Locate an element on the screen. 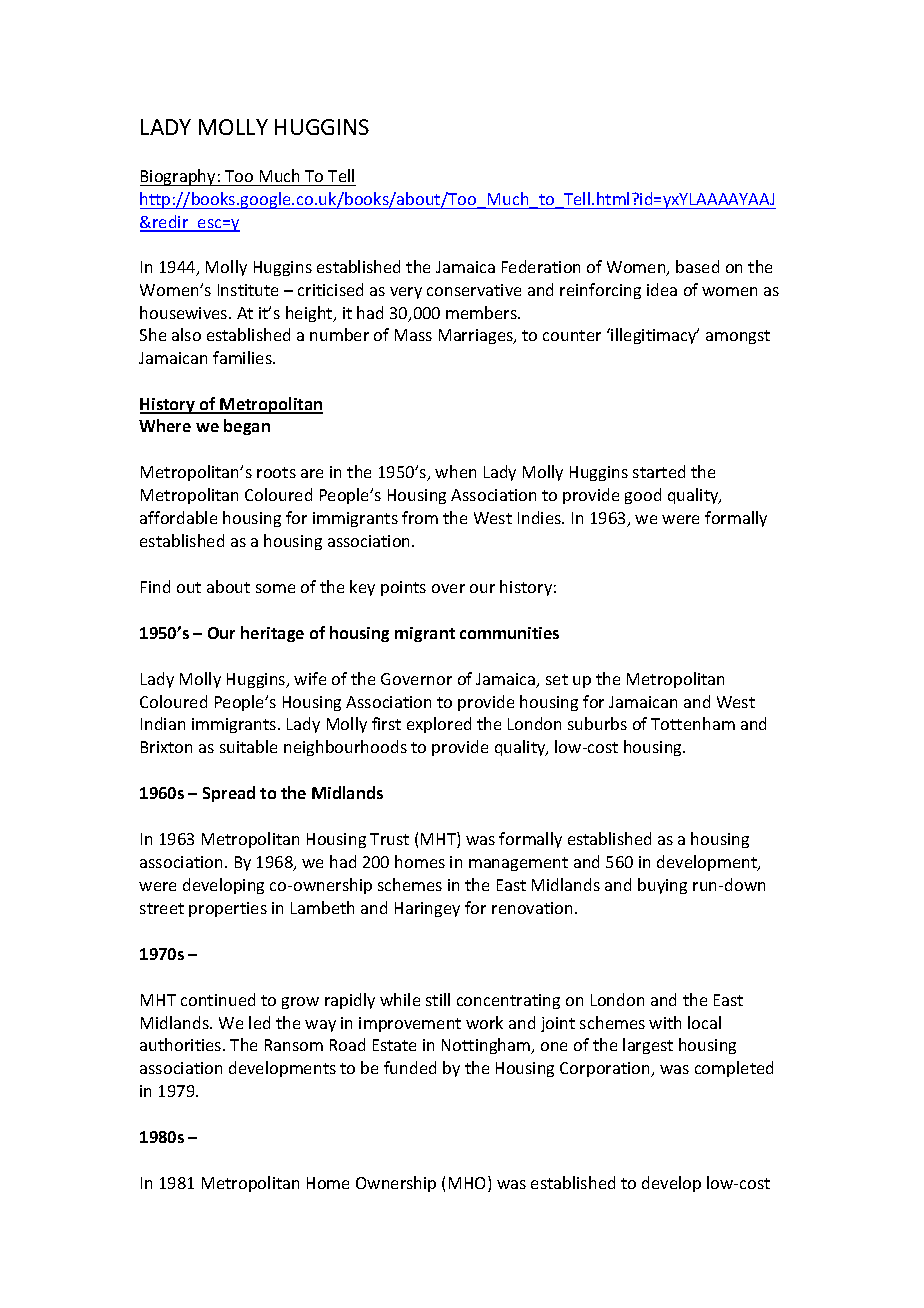  when is located at coordinates (455, 471).
